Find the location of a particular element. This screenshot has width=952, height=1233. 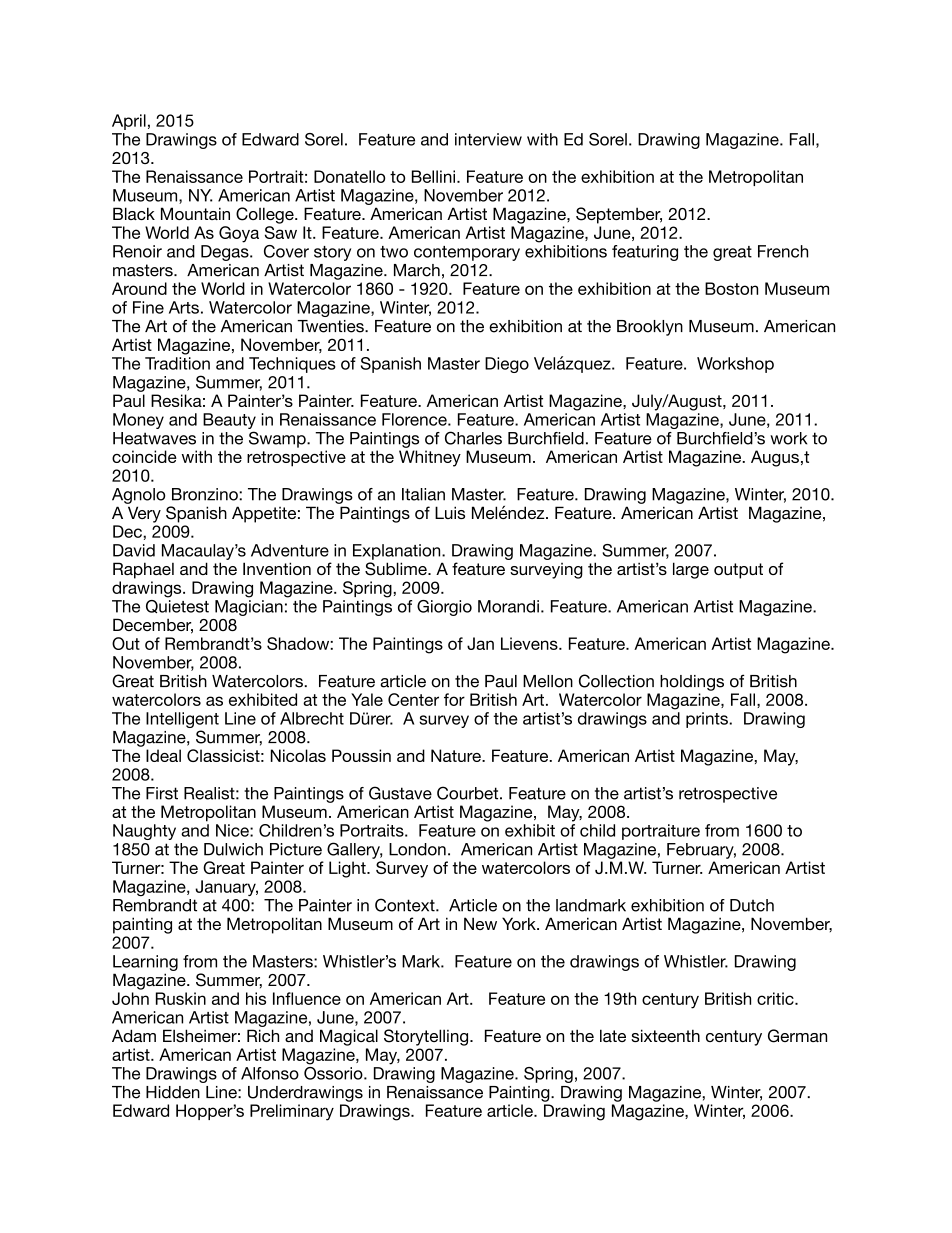

Nature is located at coordinates (457, 755).
